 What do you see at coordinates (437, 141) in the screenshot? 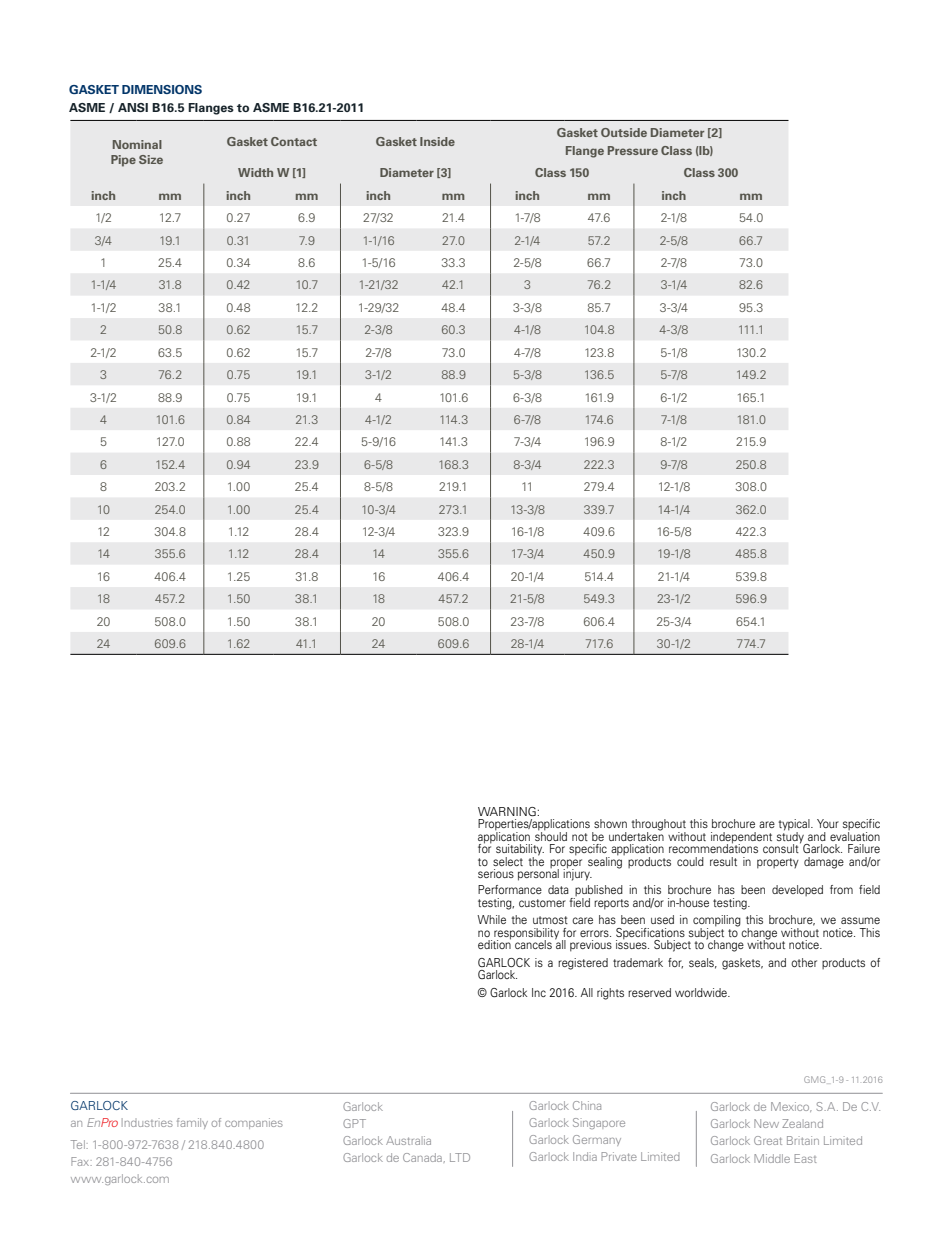
I see `Inside` at bounding box center [437, 141].
